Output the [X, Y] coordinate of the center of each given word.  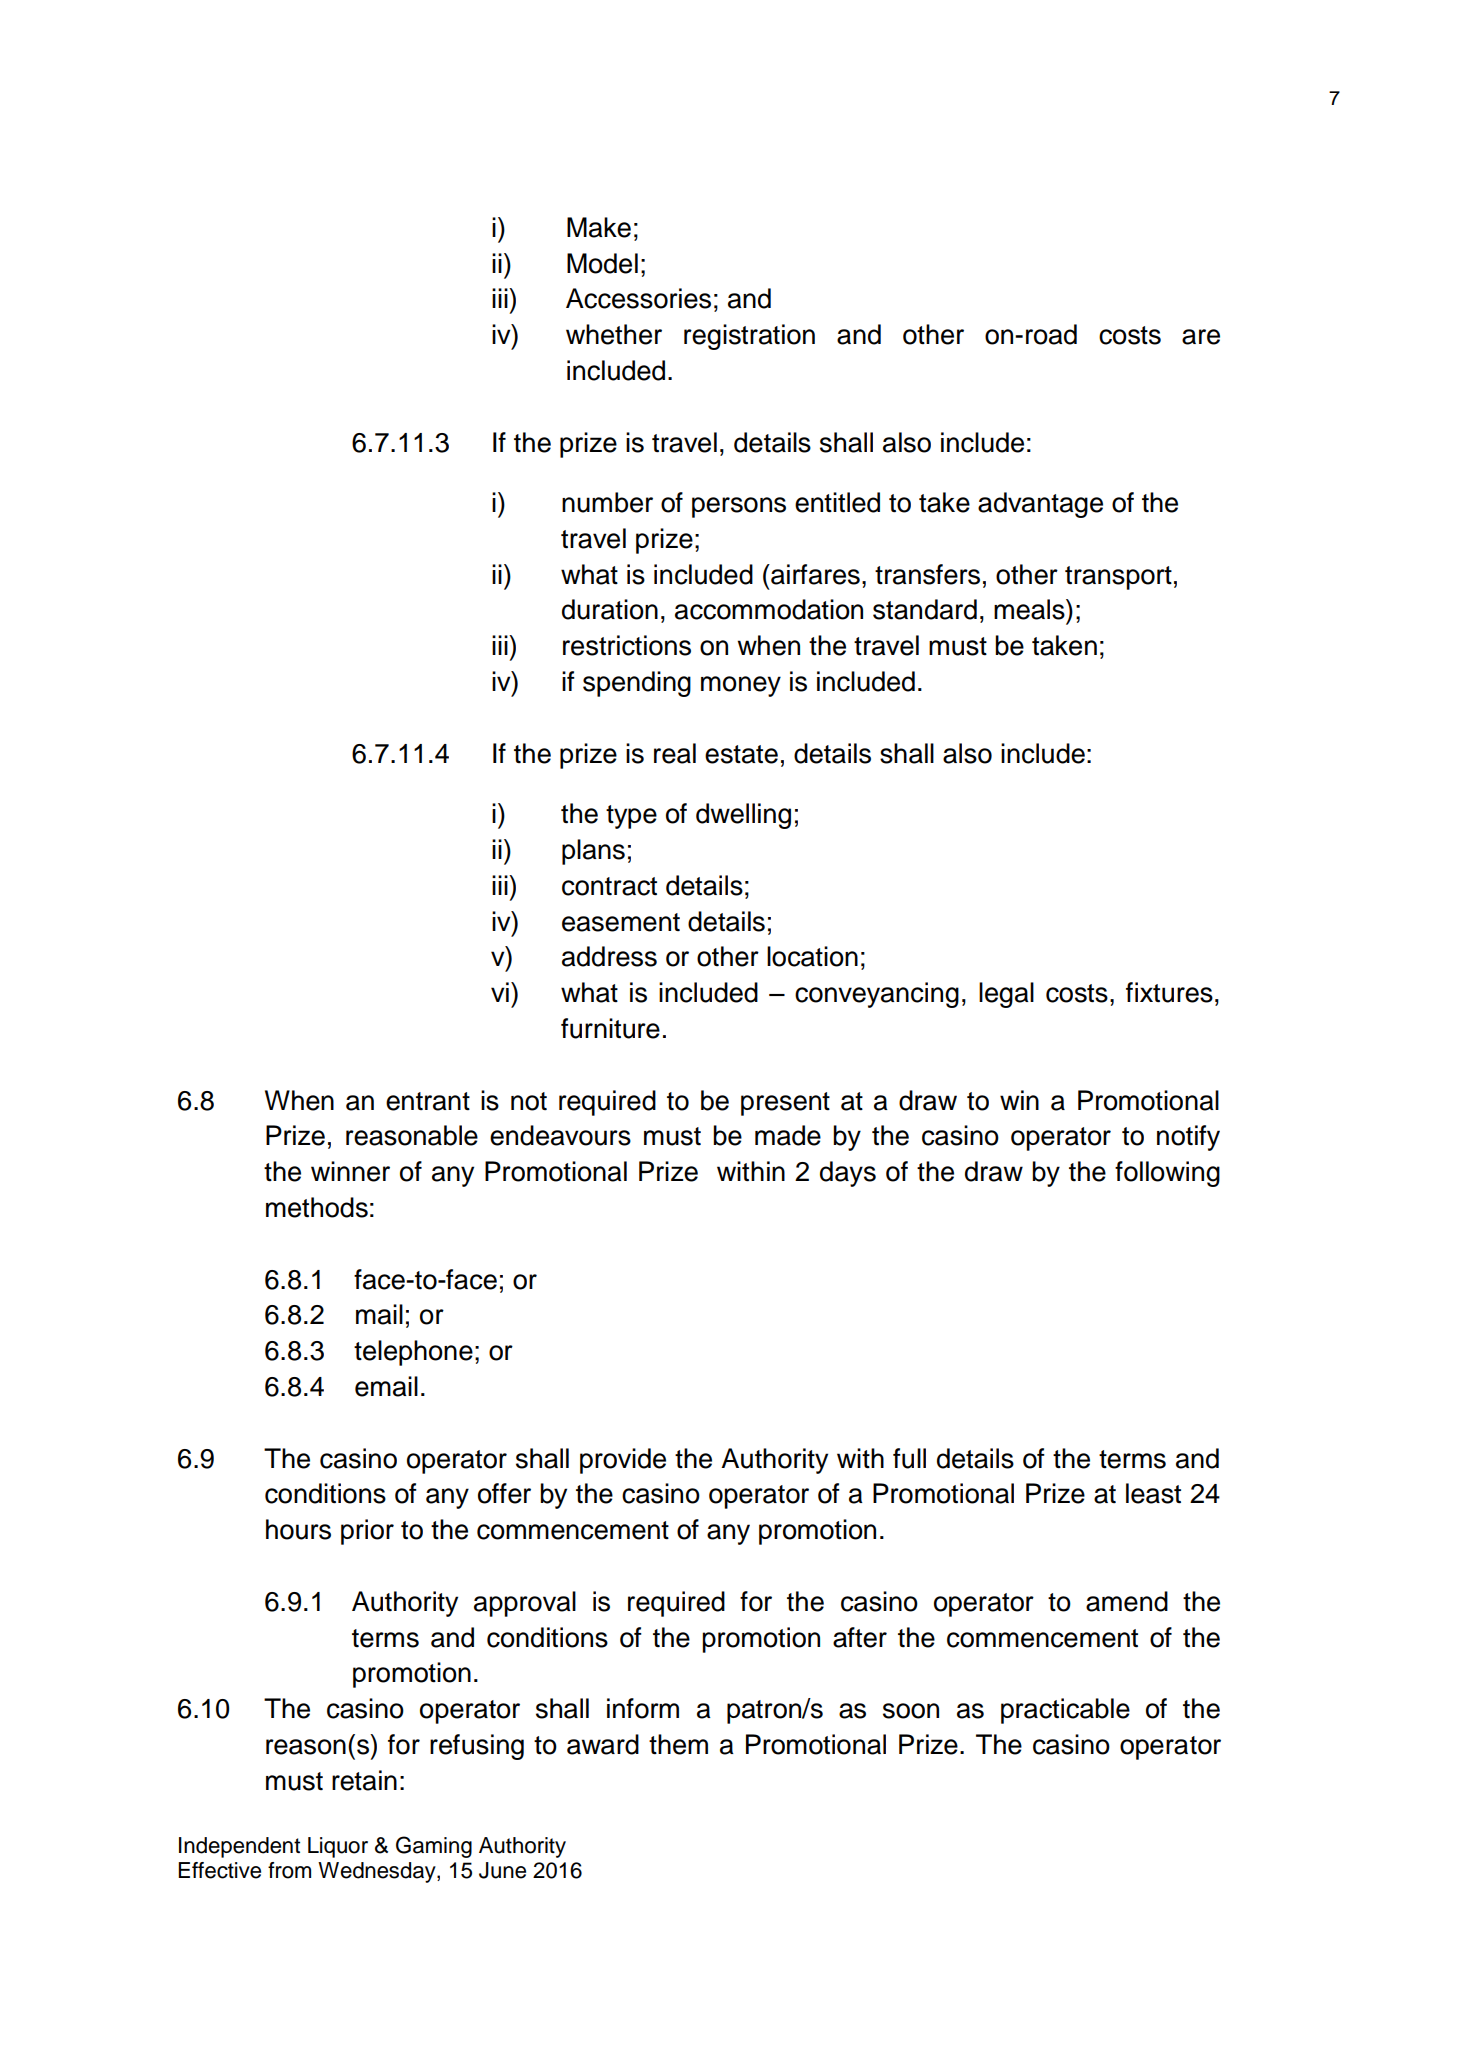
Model [602, 263]
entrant [428, 1101]
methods [317, 1207]
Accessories [638, 298]
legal [1006, 995]
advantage [1040, 505]
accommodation [769, 609]
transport [1118, 578]
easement [621, 922]
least [1153, 1493]
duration [610, 609]
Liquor [338, 1847]
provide [623, 1461]
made [788, 1135]
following [1167, 1174]
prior [367, 1532]
